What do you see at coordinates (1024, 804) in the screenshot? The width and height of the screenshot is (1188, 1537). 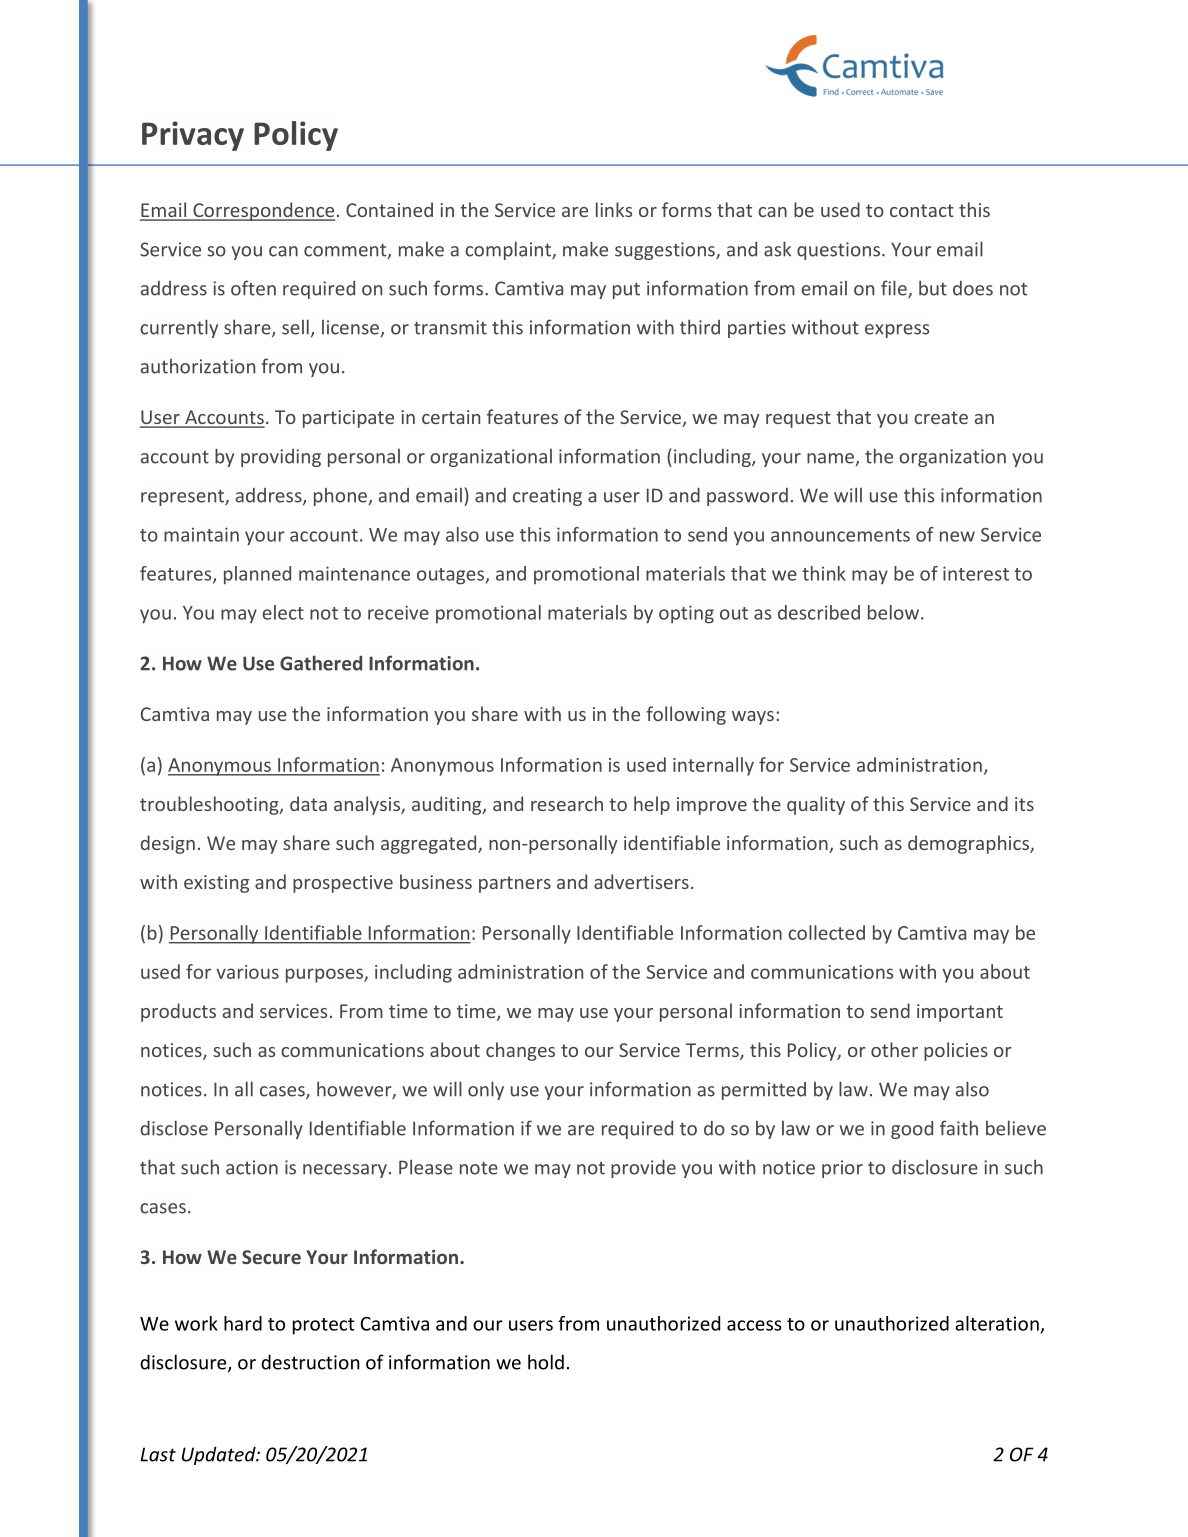 I see `its` at bounding box center [1024, 804].
